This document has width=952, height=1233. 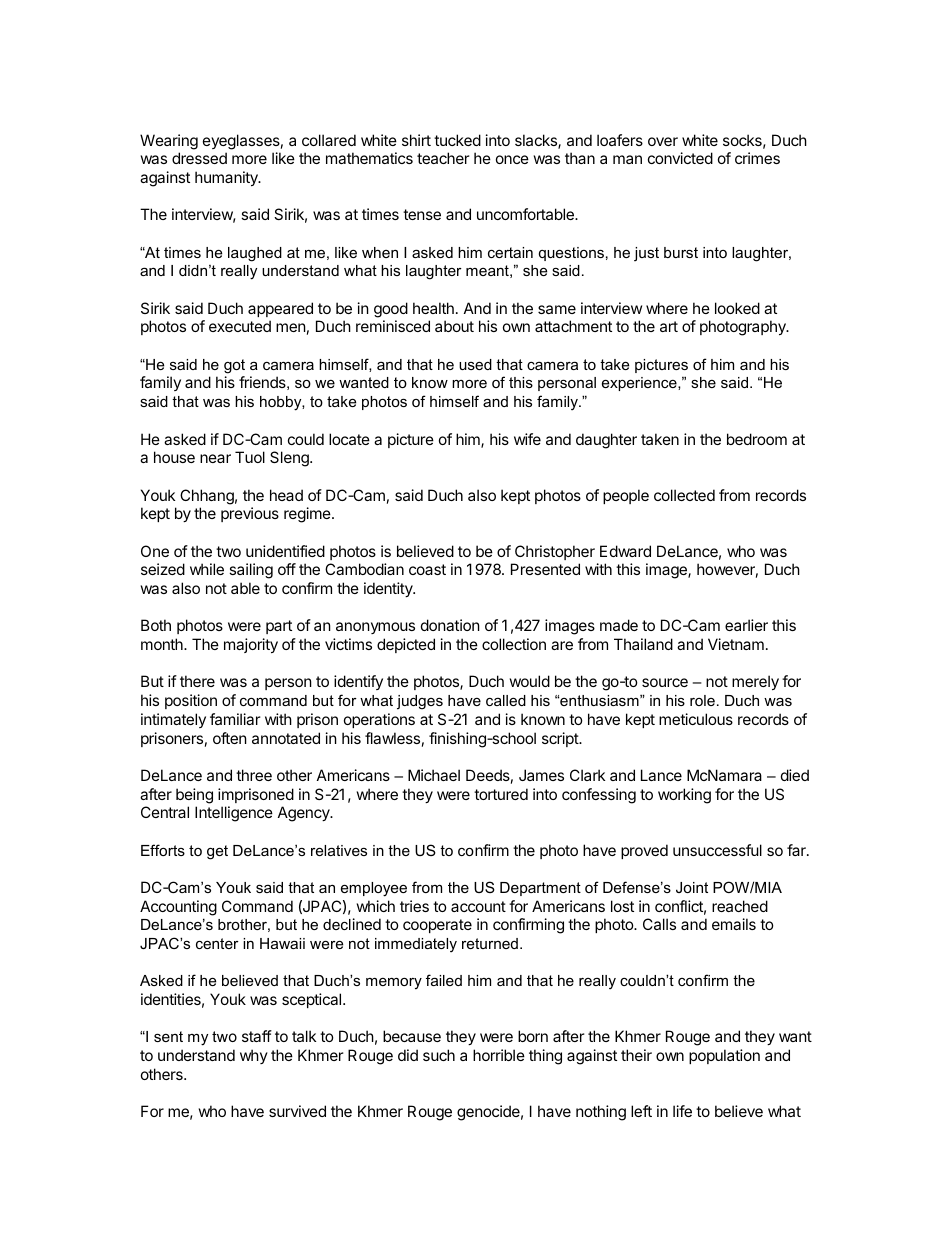 I want to click on earlier, so click(x=746, y=625).
